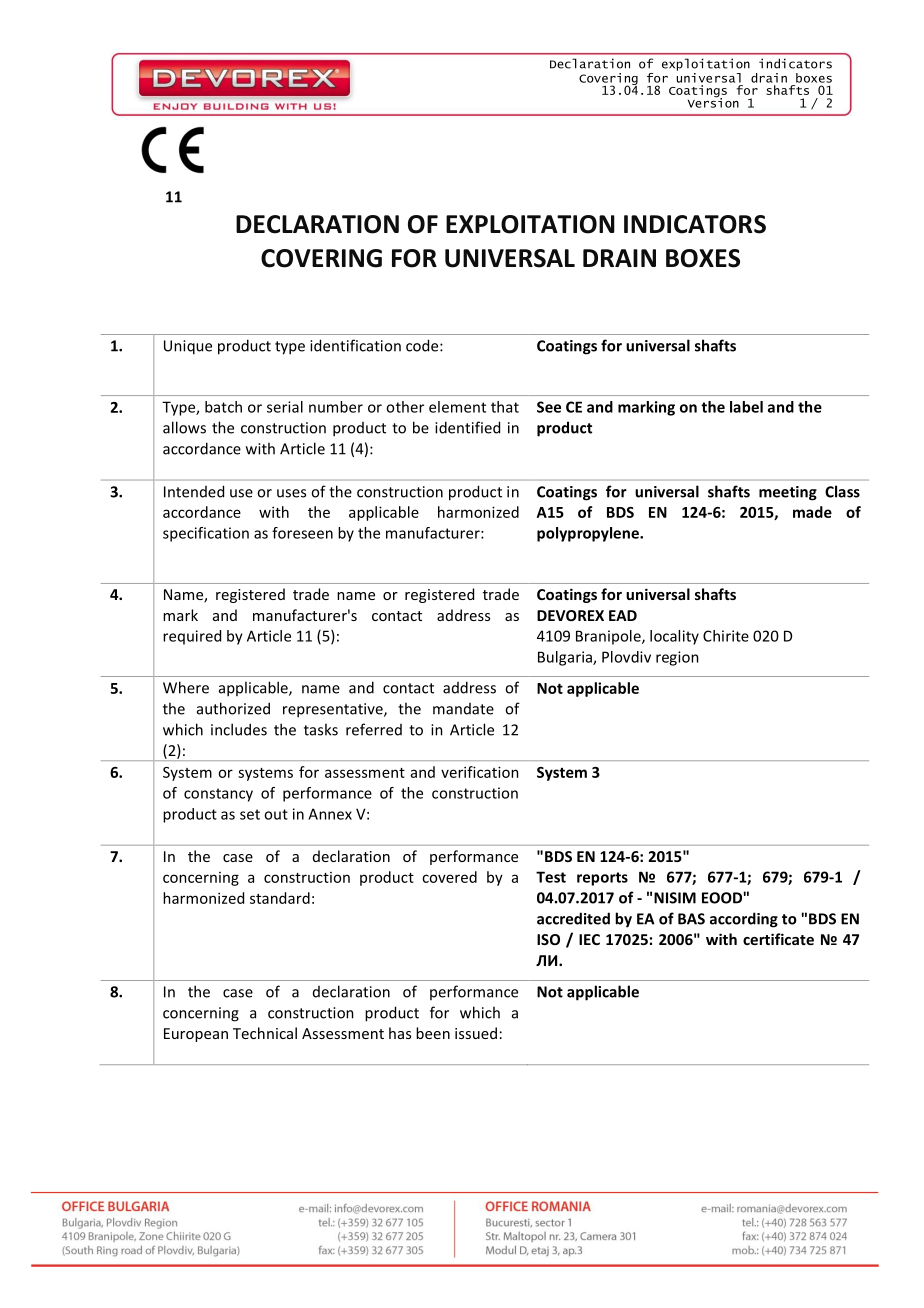 Image resolution: width=924 pixels, height=1308 pixels. I want to click on out, so click(276, 814).
